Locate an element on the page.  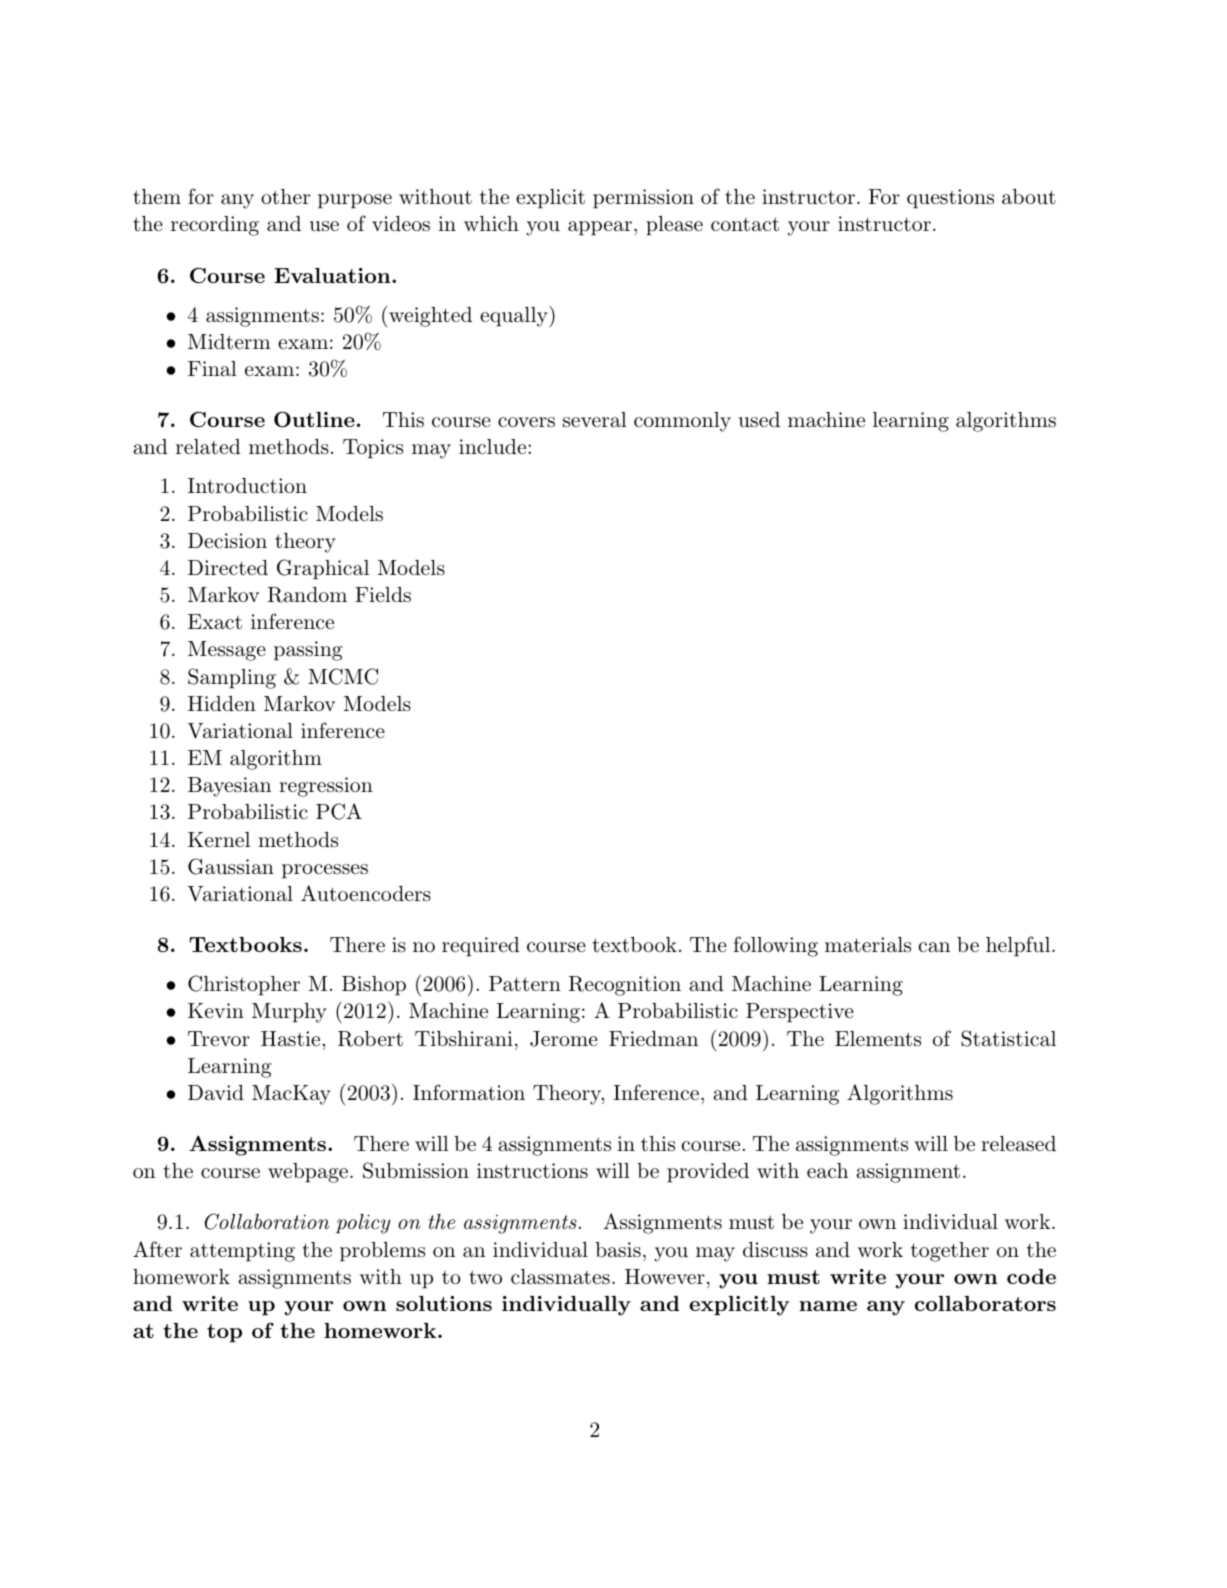
recording is located at coordinates (215, 226).
